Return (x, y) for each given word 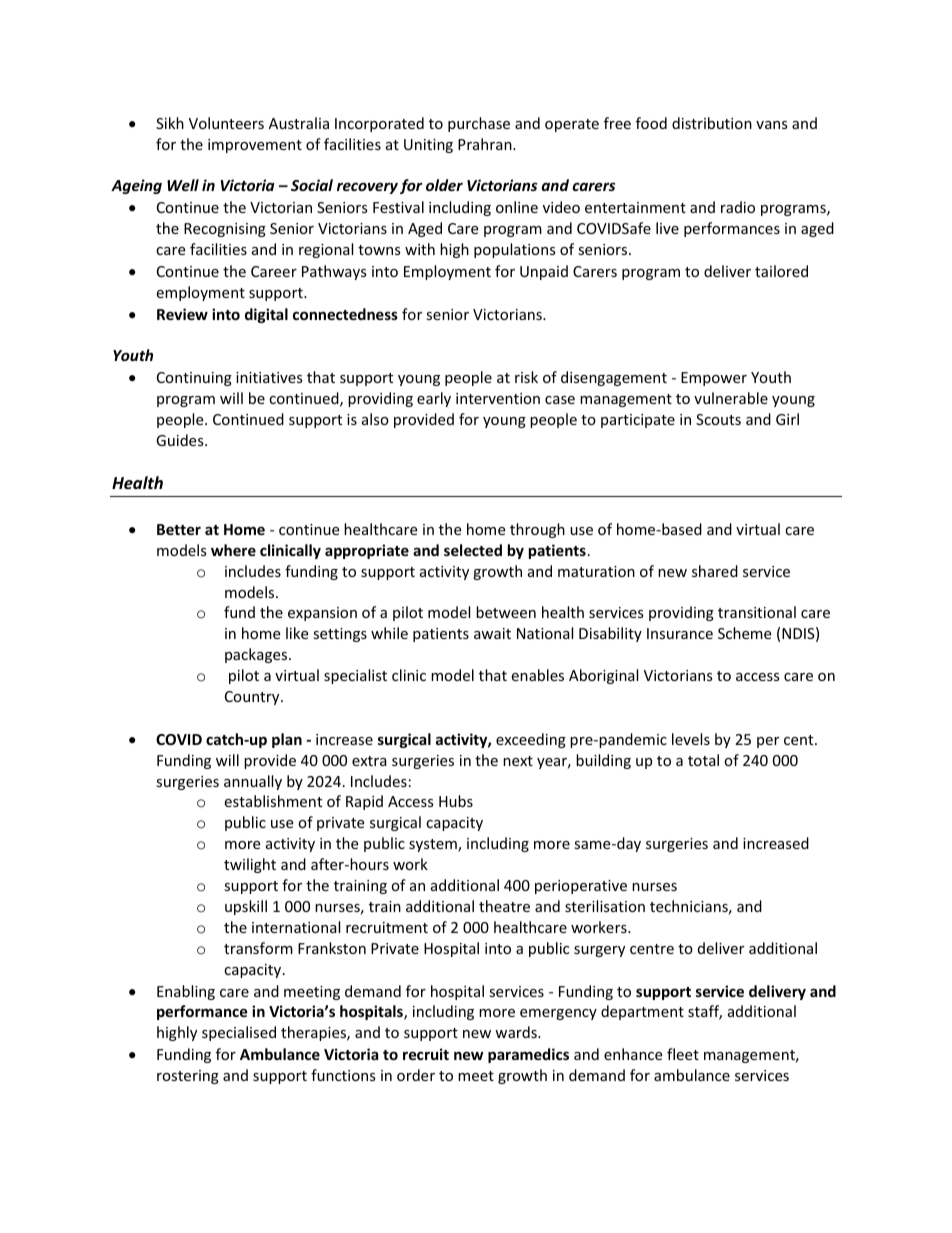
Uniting (428, 146)
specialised (239, 1033)
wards (517, 1032)
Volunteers (226, 123)
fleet (683, 1054)
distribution (712, 123)
